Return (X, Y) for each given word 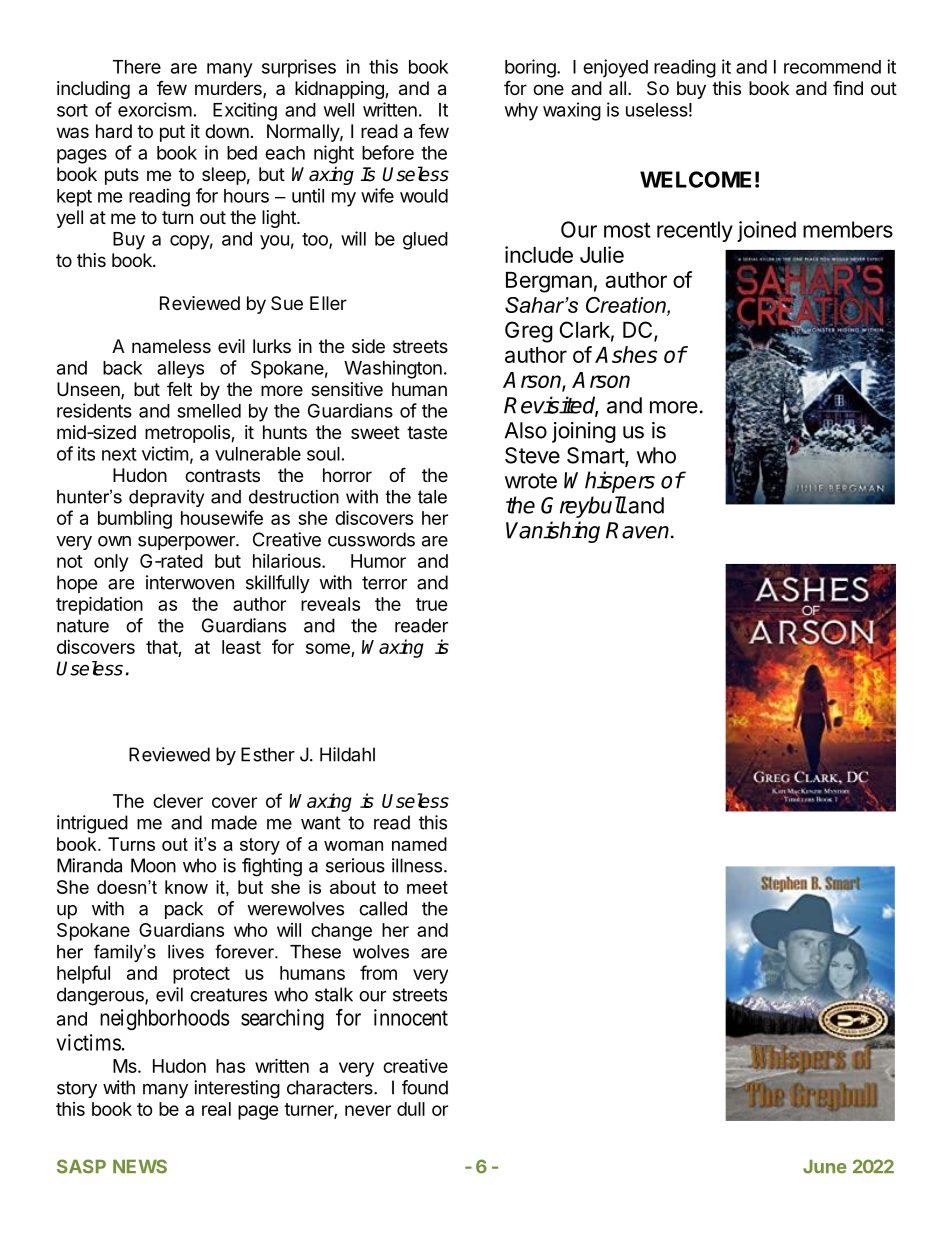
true (432, 604)
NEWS (140, 1166)
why (521, 112)
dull (411, 1109)
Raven (639, 530)
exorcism (155, 109)
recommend (832, 67)
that (162, 647)
